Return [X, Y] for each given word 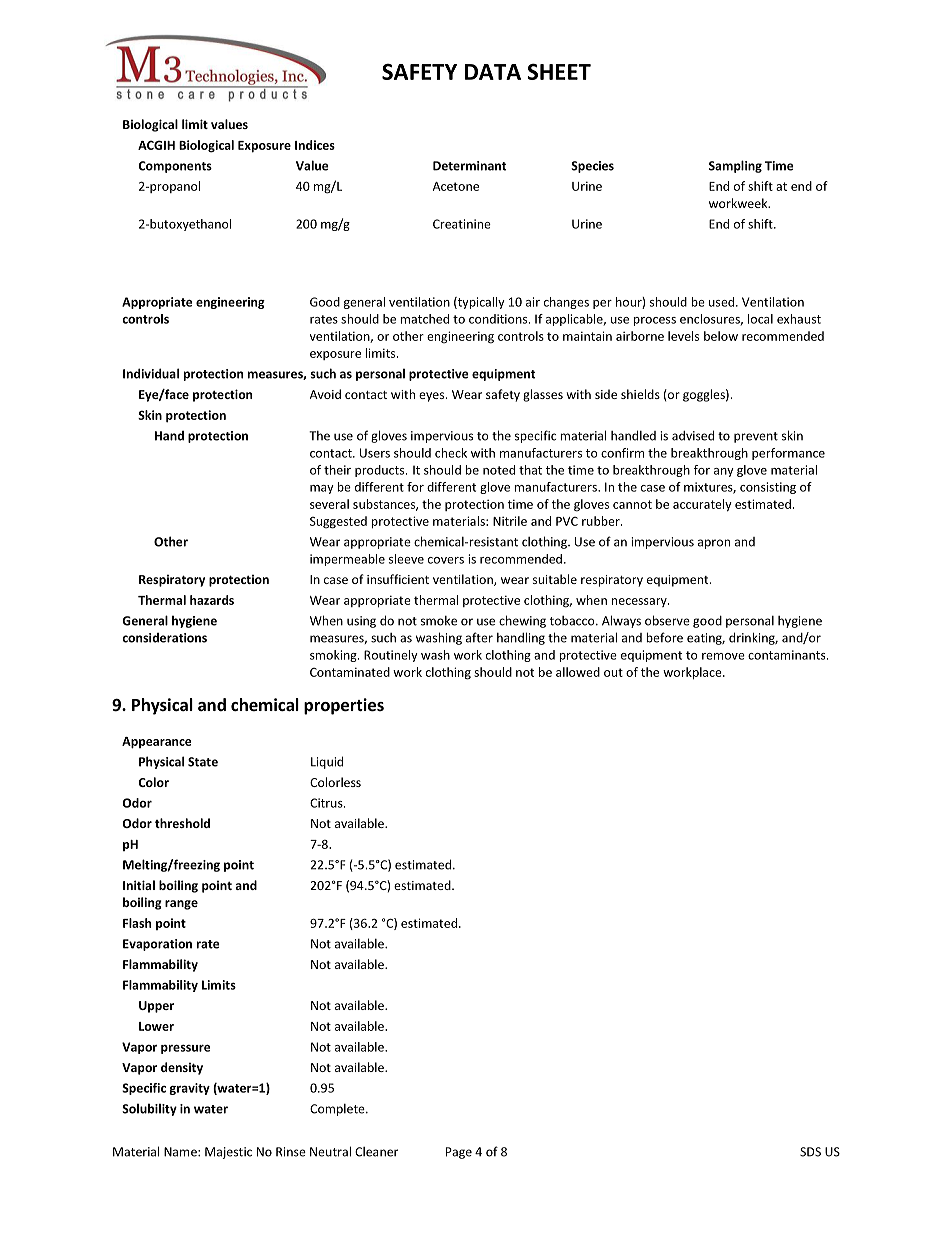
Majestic [228, 1153]
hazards [212, 600]
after [479, 637]
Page [459, 1153]
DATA [493, 72]
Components [175, 167]
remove [723, 656]
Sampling [735, 166]
